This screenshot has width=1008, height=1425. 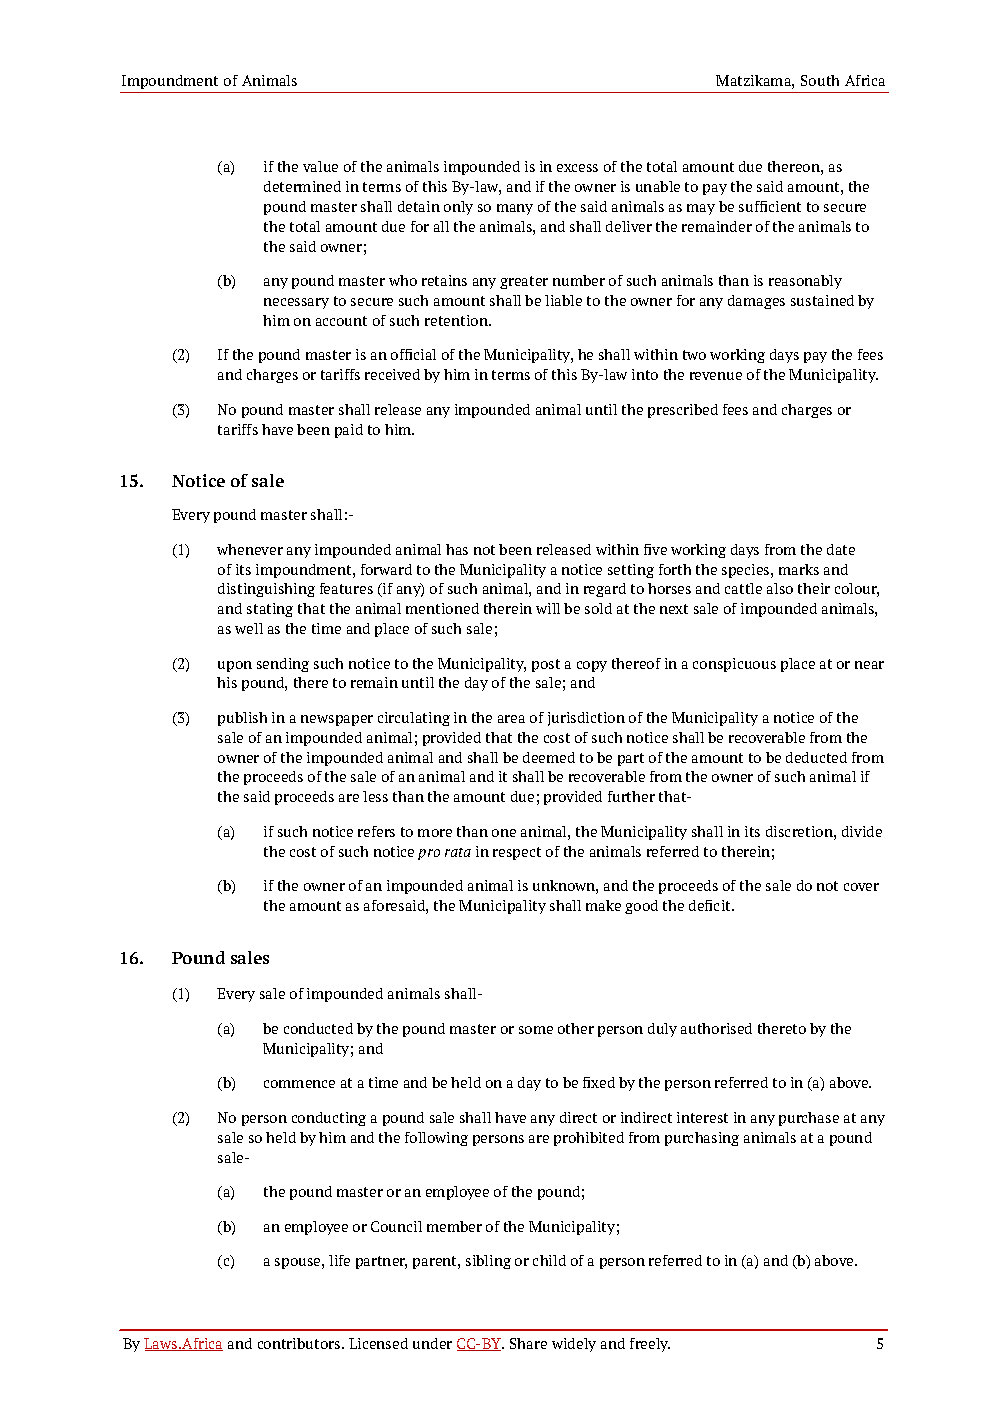 I want to click on newspaper, so click(x=337, y=720).
